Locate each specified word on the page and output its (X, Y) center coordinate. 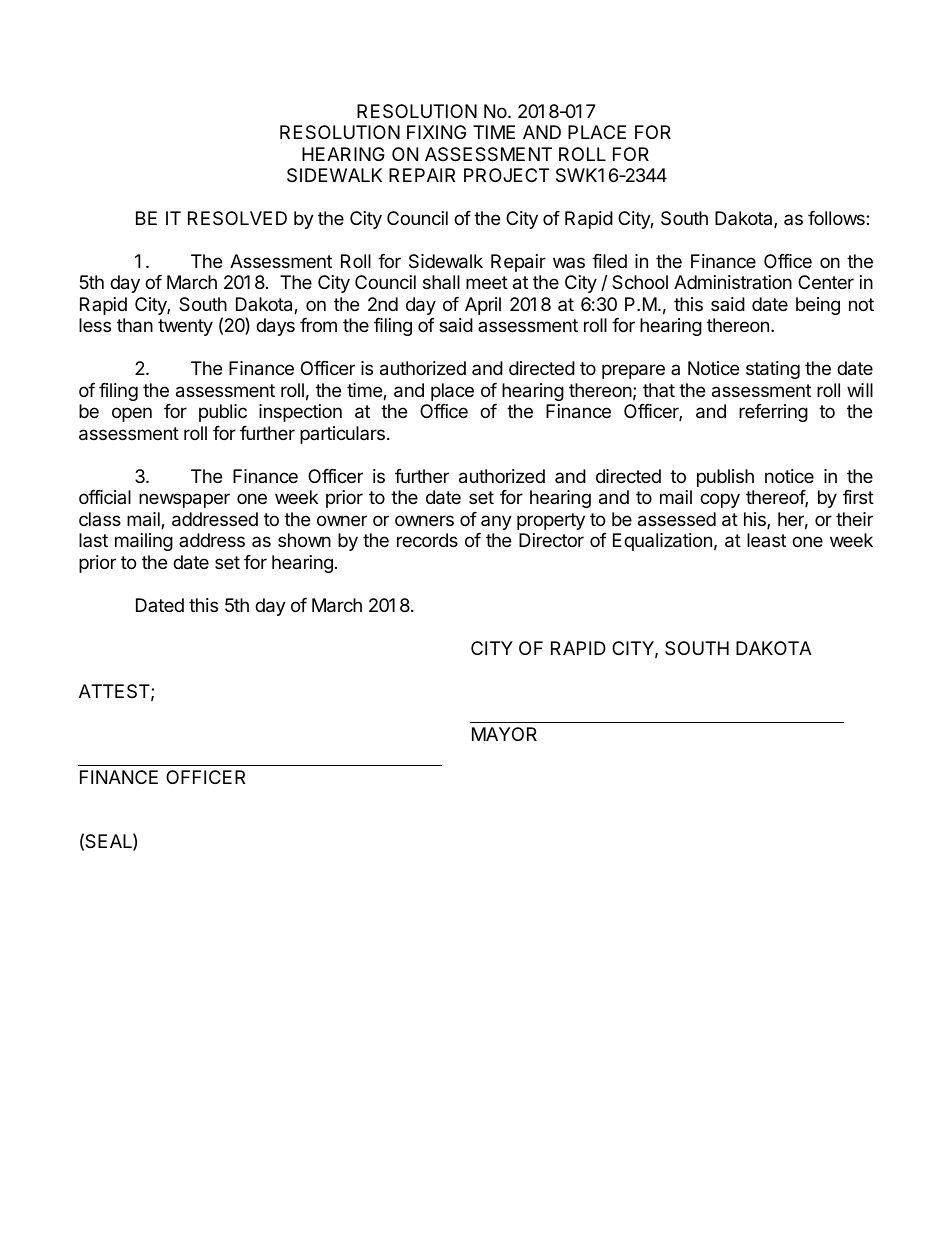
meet (487, 282)
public (223, 413)
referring (773, 413)
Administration (733, 282)
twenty (185, 327)
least (766, 540)
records (427, 540)
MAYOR (504, 734)
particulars (342, 435)
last (93, 540)
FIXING (436, 132)
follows (837, 218)
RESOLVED (237, 218)
